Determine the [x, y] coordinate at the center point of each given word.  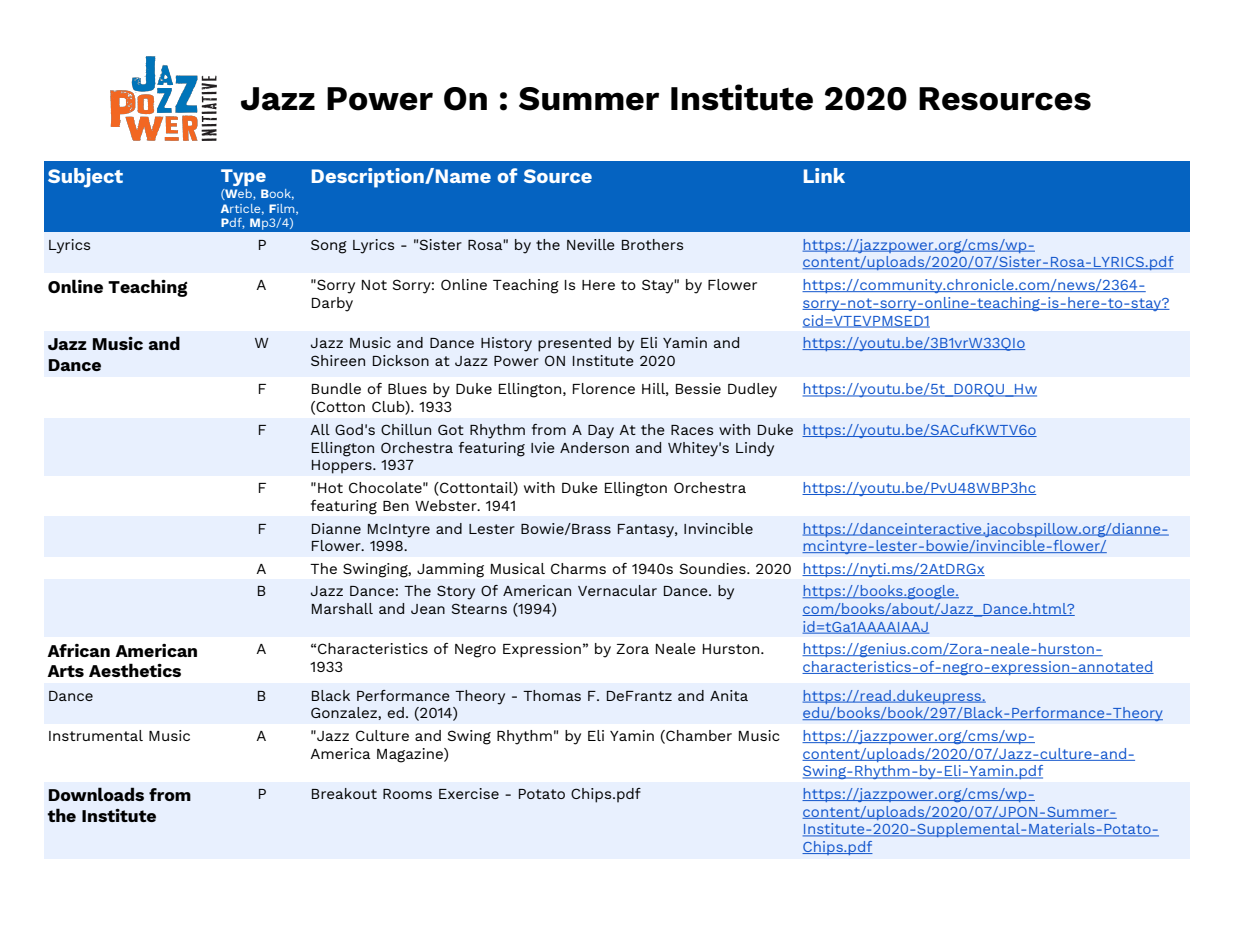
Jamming [450, 570]
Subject [85, 178]
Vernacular [617, 590]
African [78, 650]
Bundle [336, 388]
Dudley [752, 390]
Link [824, 175]
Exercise [469, 793]
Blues [407, 388]
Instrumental [96, 735]
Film [283, 209]
